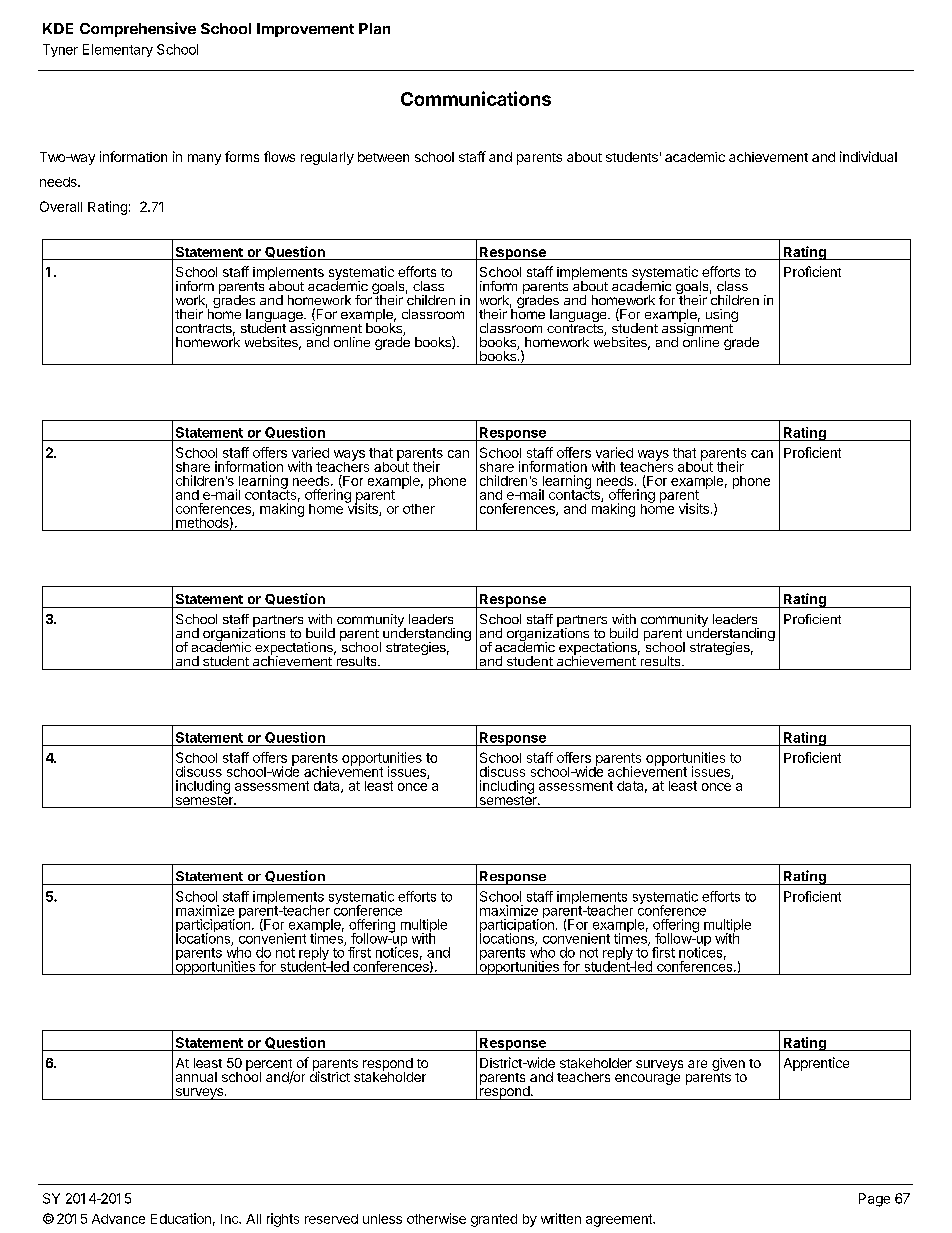 This screenshot has height=1233, width=952. Describe the element at coordinates (868, 156) in the screenshot. I see `individual` at that location.
